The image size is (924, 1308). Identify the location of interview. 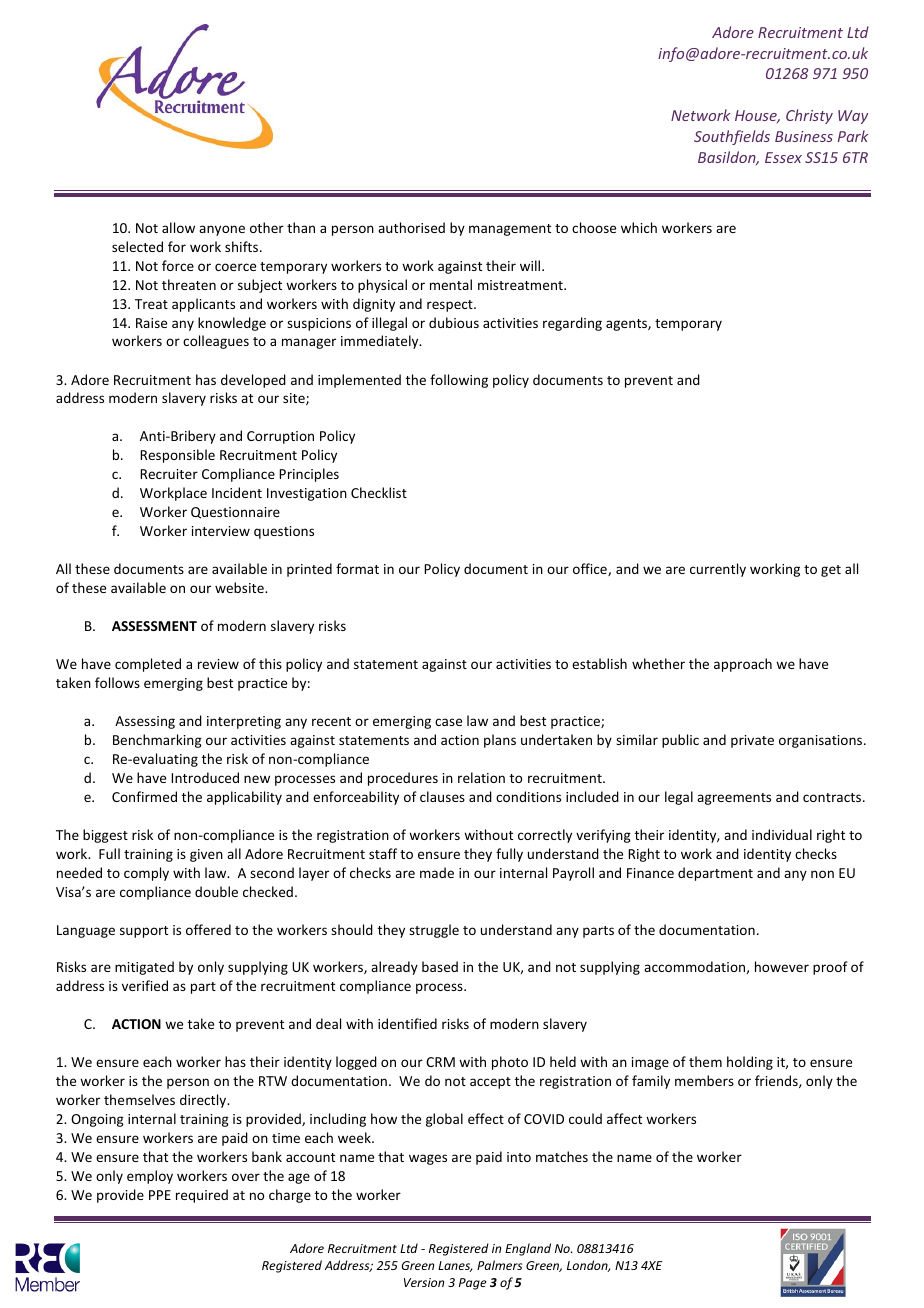
(221, 531).
